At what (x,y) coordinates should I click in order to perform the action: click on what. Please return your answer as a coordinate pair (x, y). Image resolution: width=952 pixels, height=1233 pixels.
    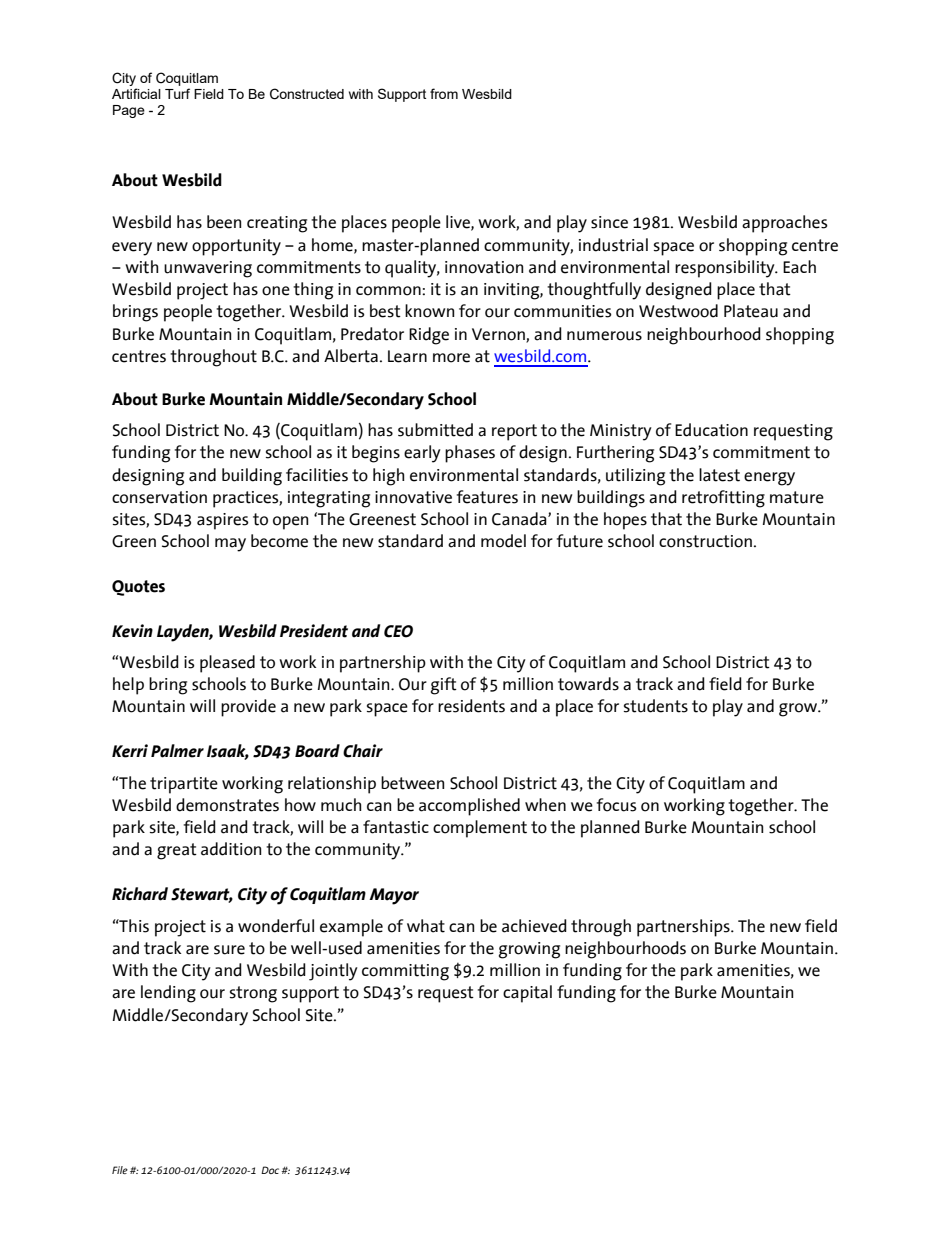
    Looking at the image, I should click on (426, 926).
